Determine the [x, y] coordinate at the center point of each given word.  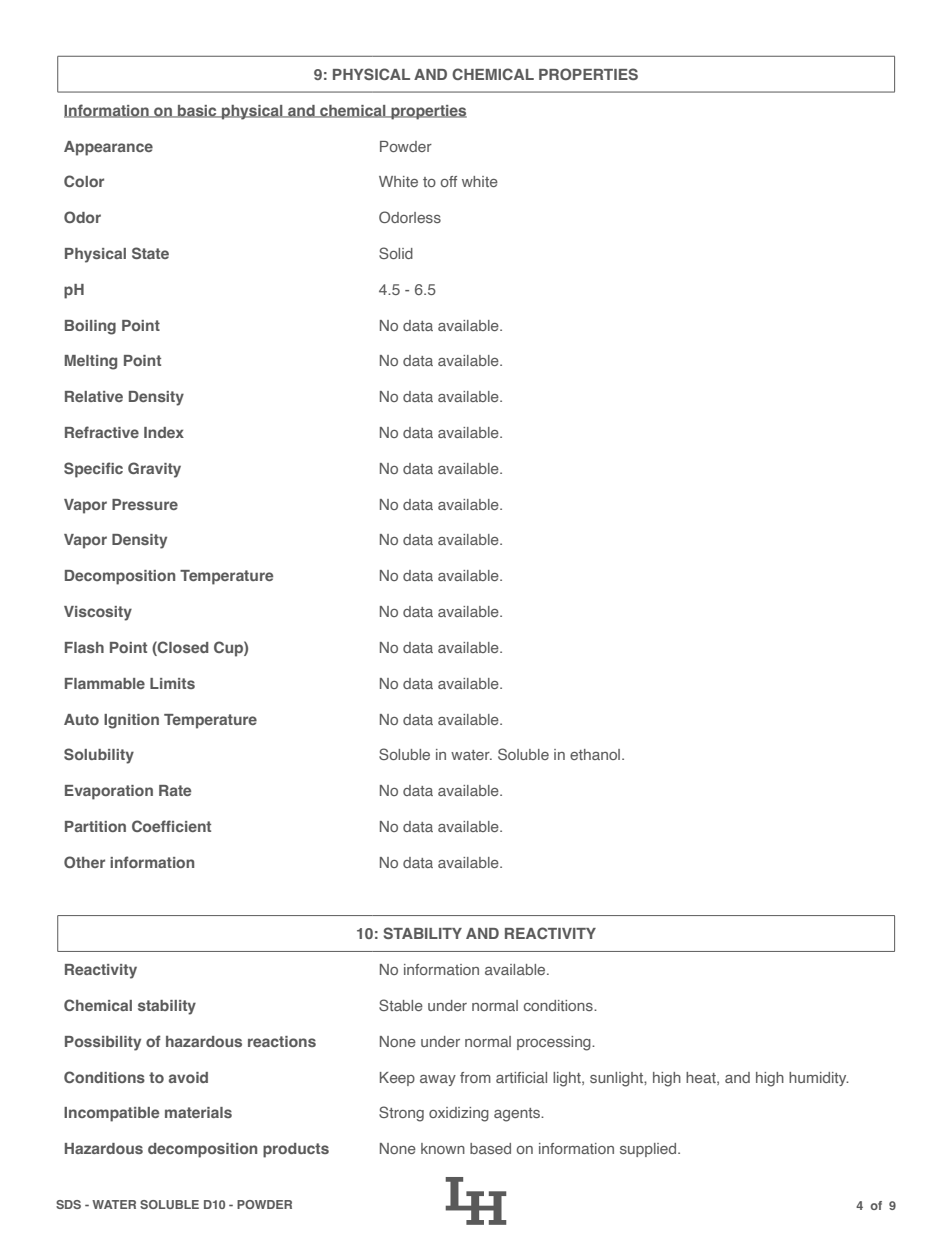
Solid [396, 253]
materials [198, 1112]
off [449, 181]
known [443, 1148]
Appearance [108, 148]
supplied [649, 1150]
